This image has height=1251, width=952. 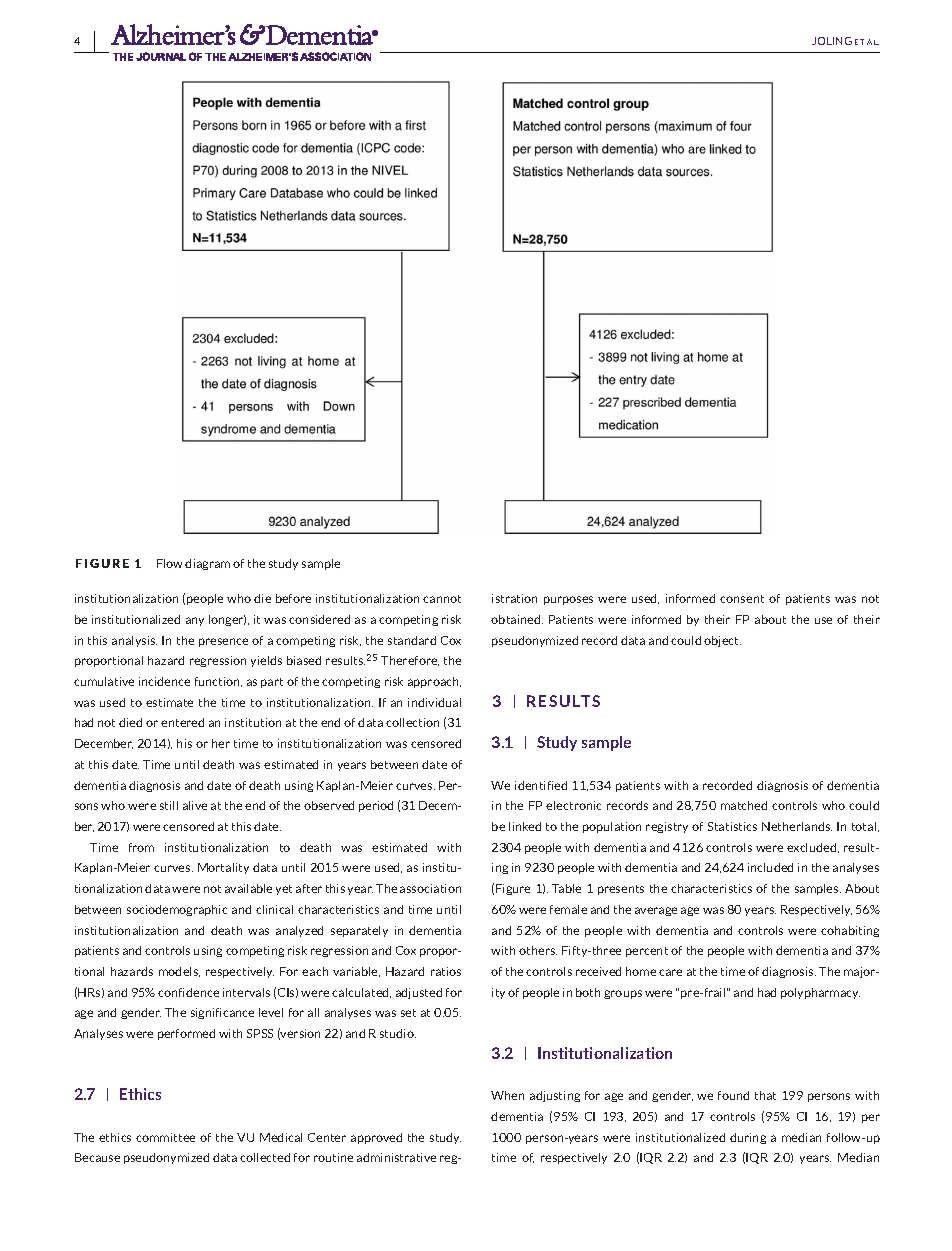 I want to click on confidence, so click(x=188, y=992).
